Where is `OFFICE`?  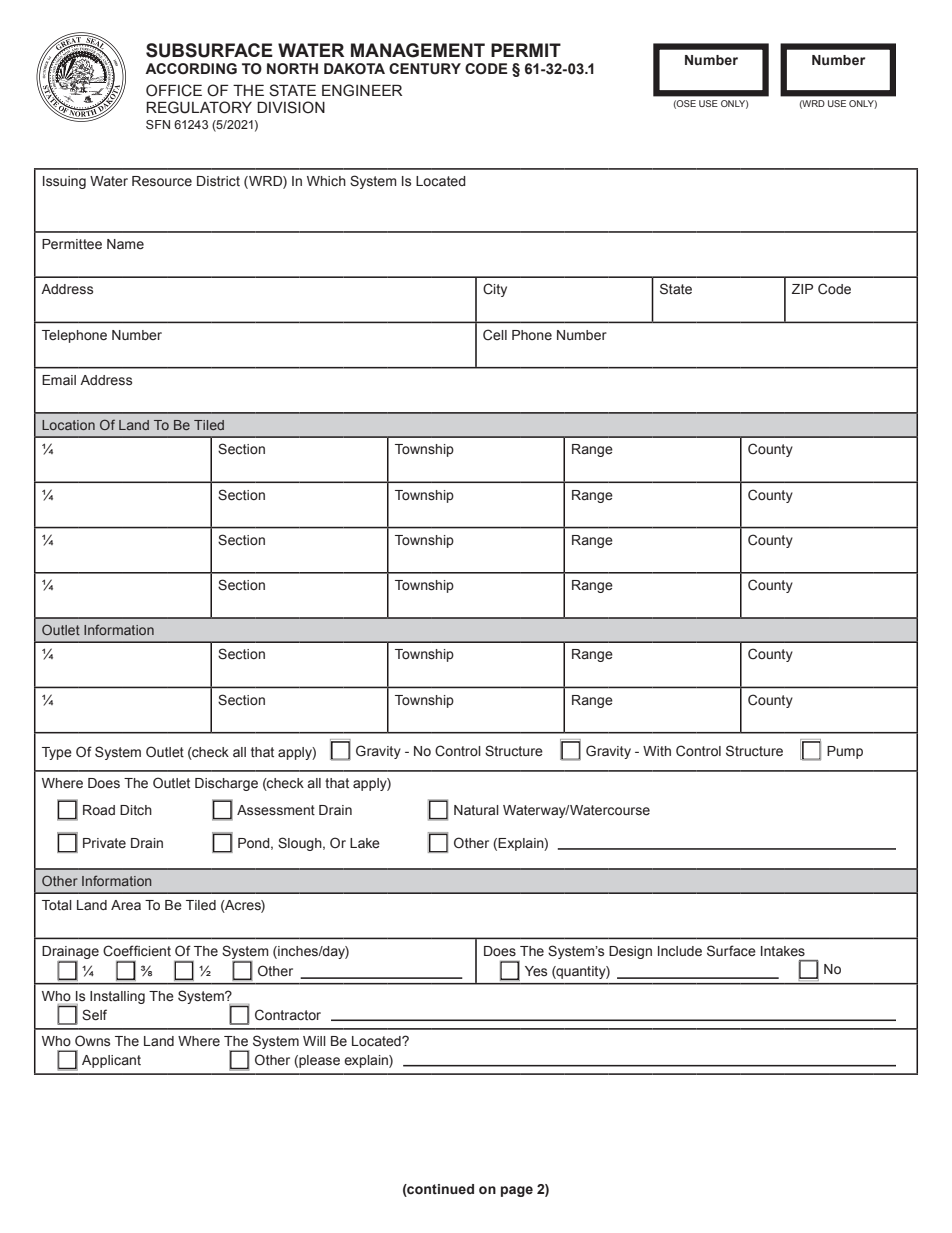 OFFICE is located at coordinates (174, 90).
